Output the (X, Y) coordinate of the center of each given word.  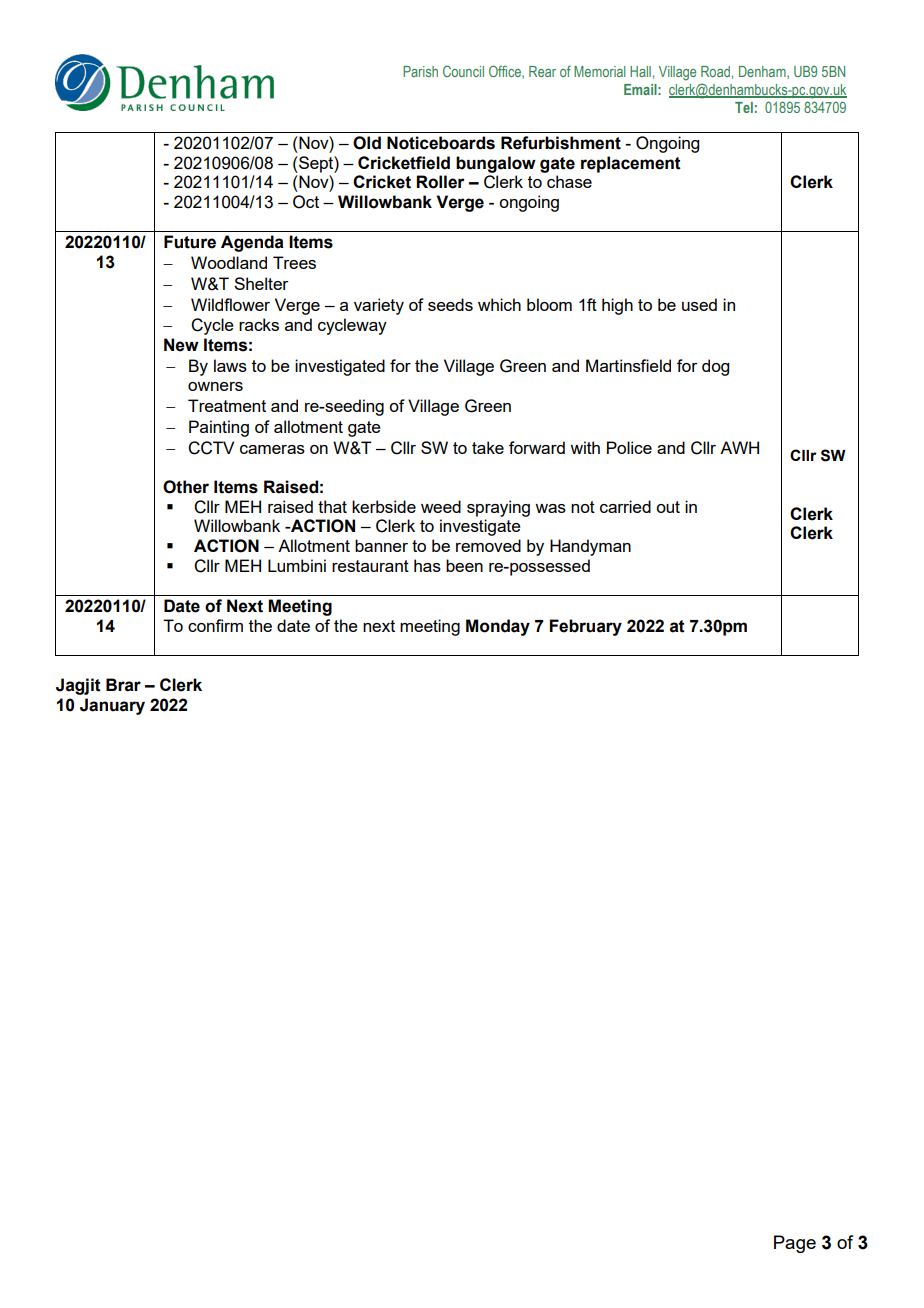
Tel (744, 107)
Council (463, 71)
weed (441, 506)
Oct (306, 202)
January (112, 706)
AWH (739, 447)
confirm (215, 625)
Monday (498, 627)
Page (795, 1244)
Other (186, 487)
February (586, 627)
